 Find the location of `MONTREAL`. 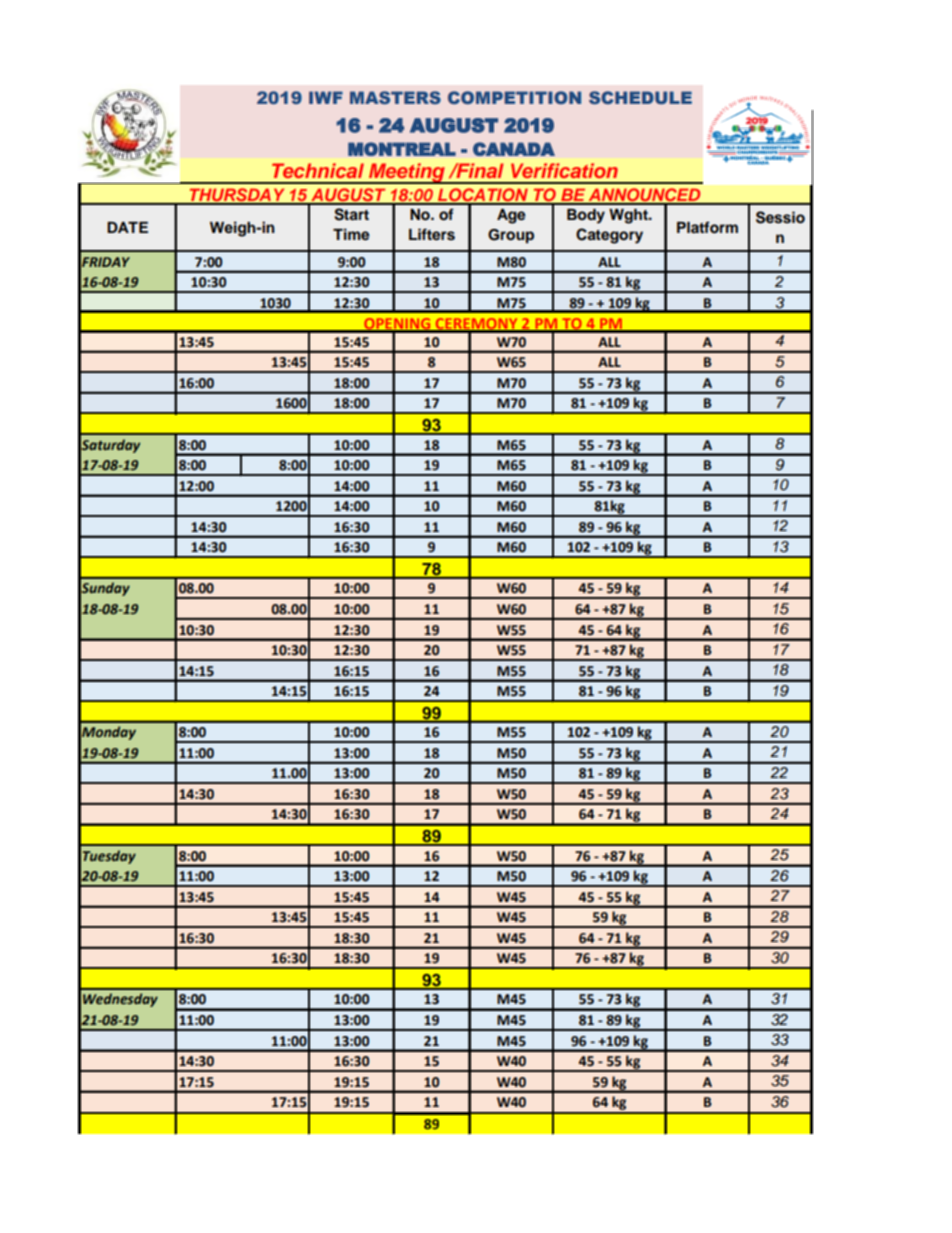

MONTREAL is located at coordinates (402, 149).
